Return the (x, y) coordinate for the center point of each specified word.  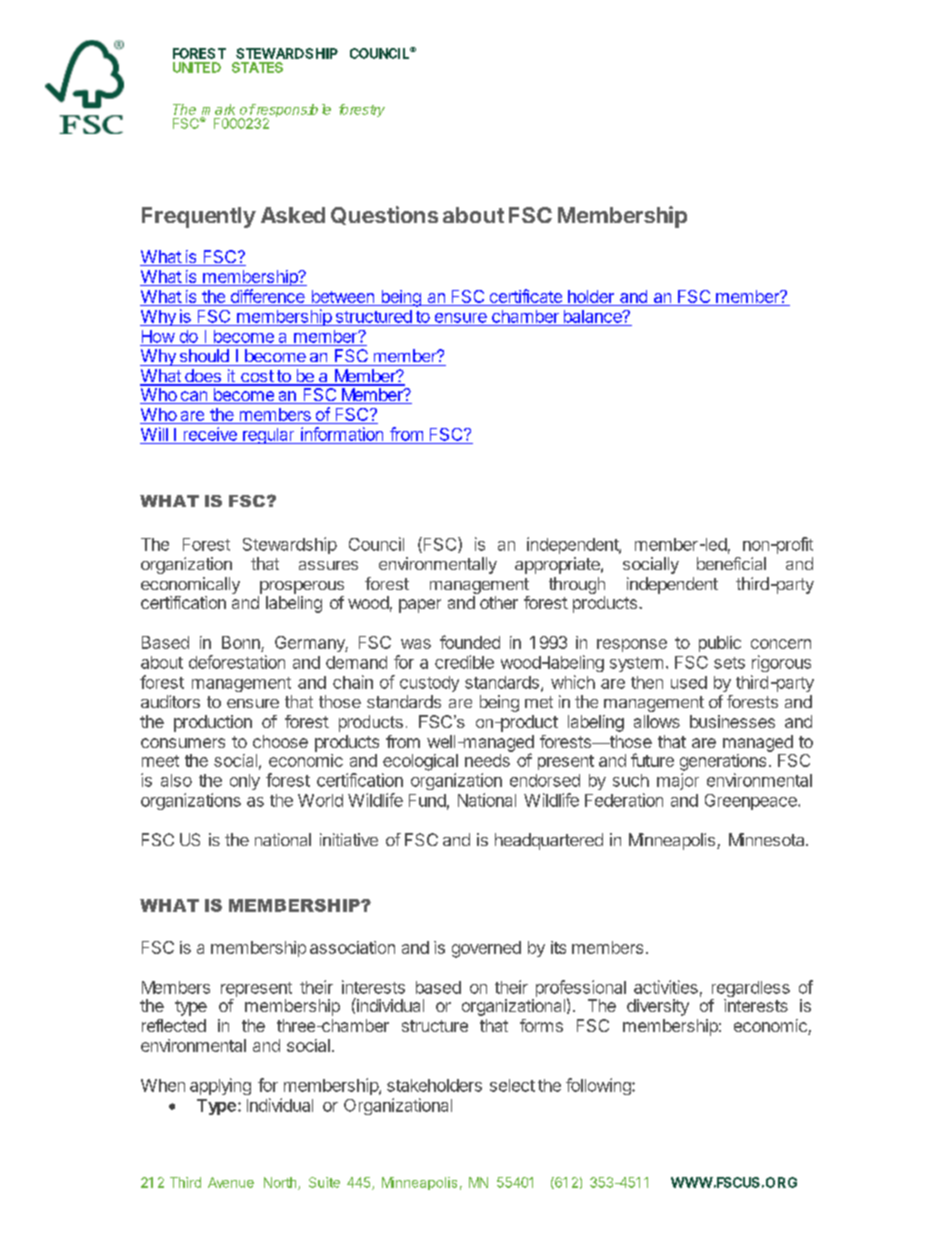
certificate (526, 296)
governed (486, 949)
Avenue (231, 1182)
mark (218, 109)
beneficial (731, 563)
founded (470, 642)
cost (257, 377)
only (245, 782)
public (720, 644)
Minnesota (768, 839)
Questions (384, 215)
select (512, 1085)
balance (594, 316)
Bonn (241, 642)
